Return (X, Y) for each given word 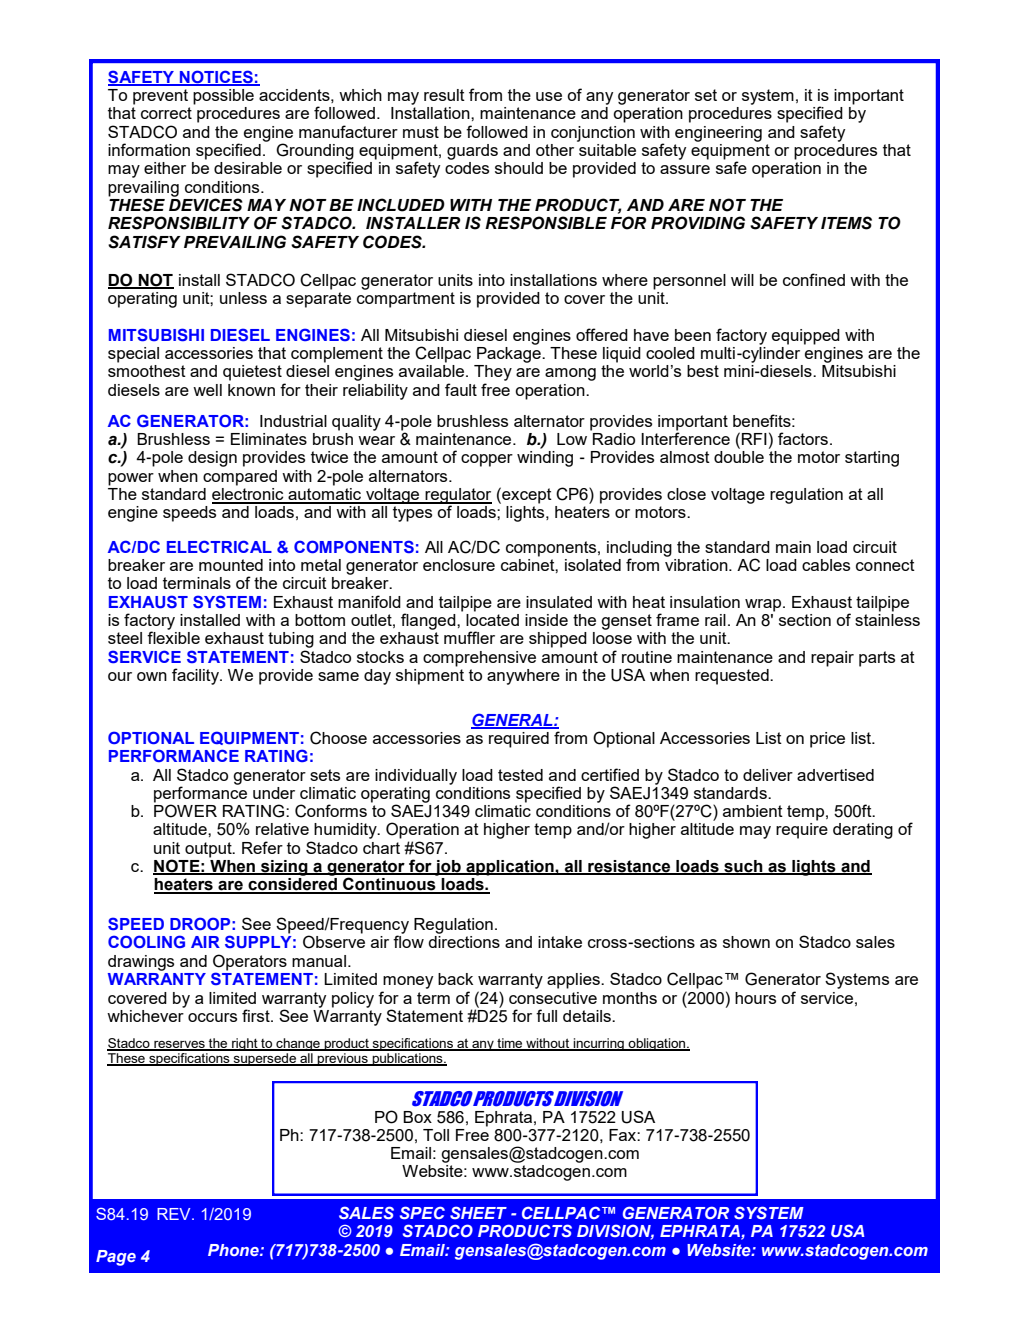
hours (755, 998)
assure (685, 169)
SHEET (478, 1212)
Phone (234, 1250)
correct (166, 113)
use (549, 96)
